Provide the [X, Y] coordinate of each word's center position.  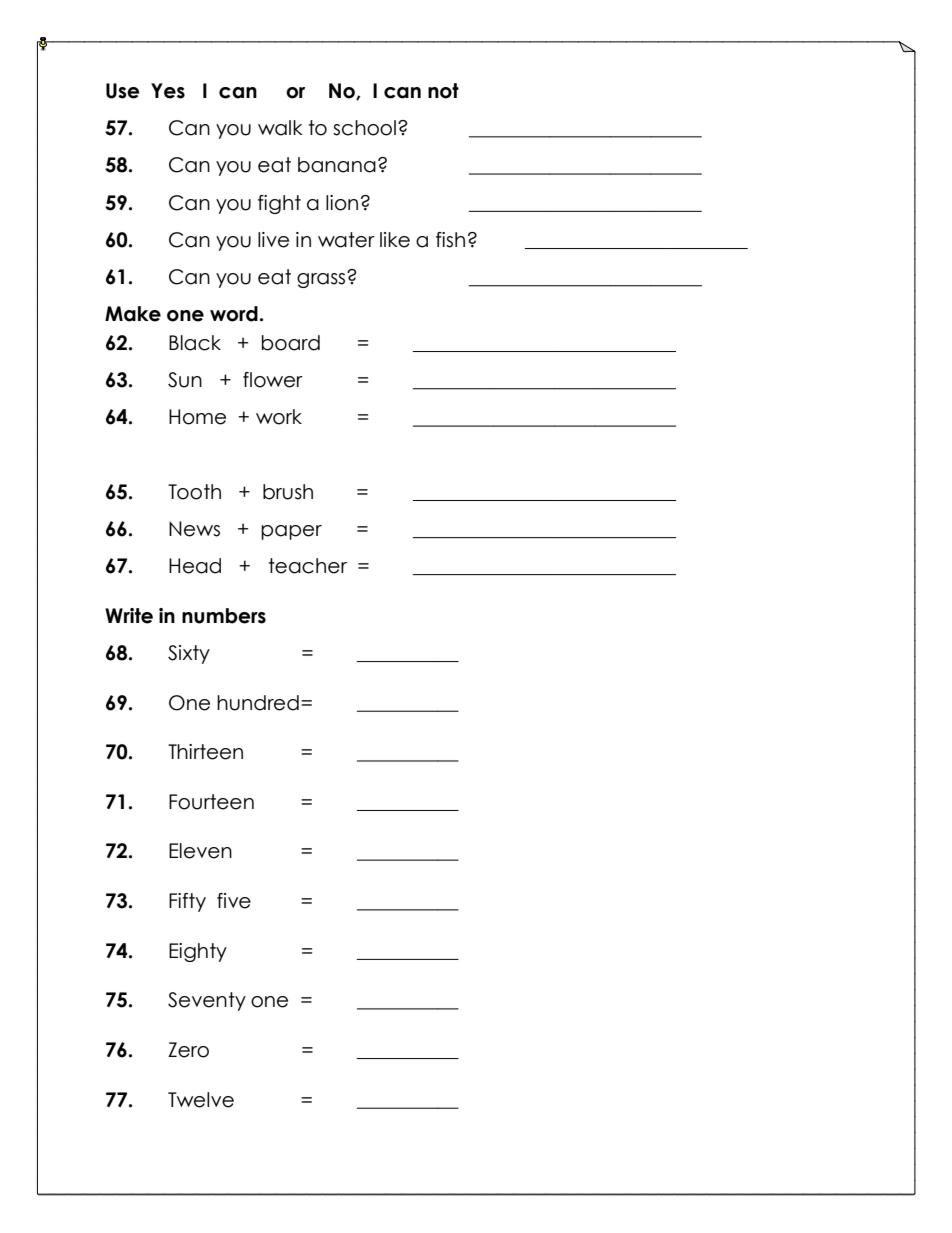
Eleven [200, 851]
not [443, 91]
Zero [188, 1050]
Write [129, 616]
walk [280, 128]
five [234, 901]
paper [291, 532]
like [395, 240]
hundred [258, 703]
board [291, 343]
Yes [168, 91]
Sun [185, 380]
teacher [308, 566]
